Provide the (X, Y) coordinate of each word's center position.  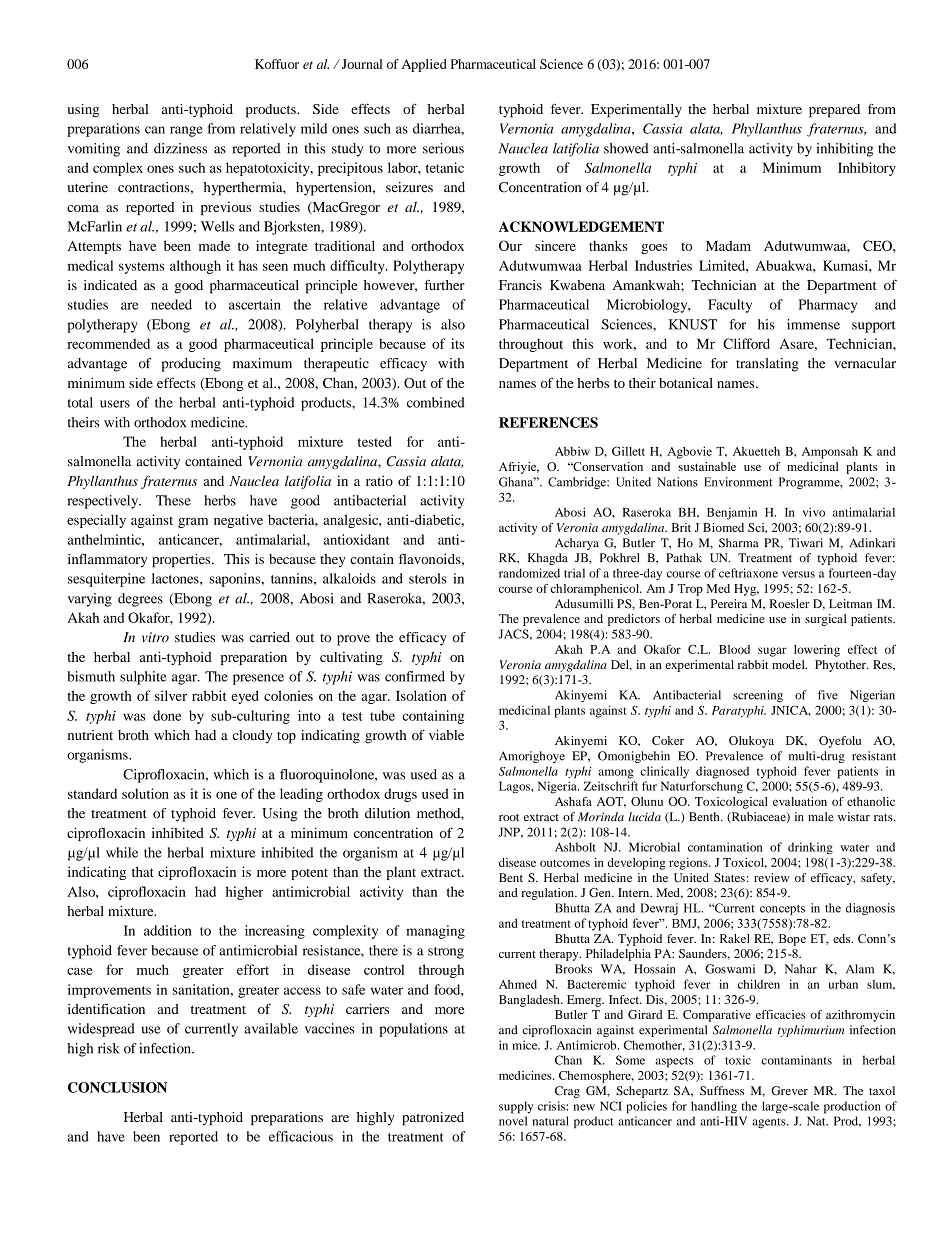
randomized (529, 573)
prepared (834, 111)
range (186, 131)
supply (516, 1107)
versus (798, 574)
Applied (424, 65)
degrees (140, 600)
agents (770, 1123)
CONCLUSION (117, 1087)
